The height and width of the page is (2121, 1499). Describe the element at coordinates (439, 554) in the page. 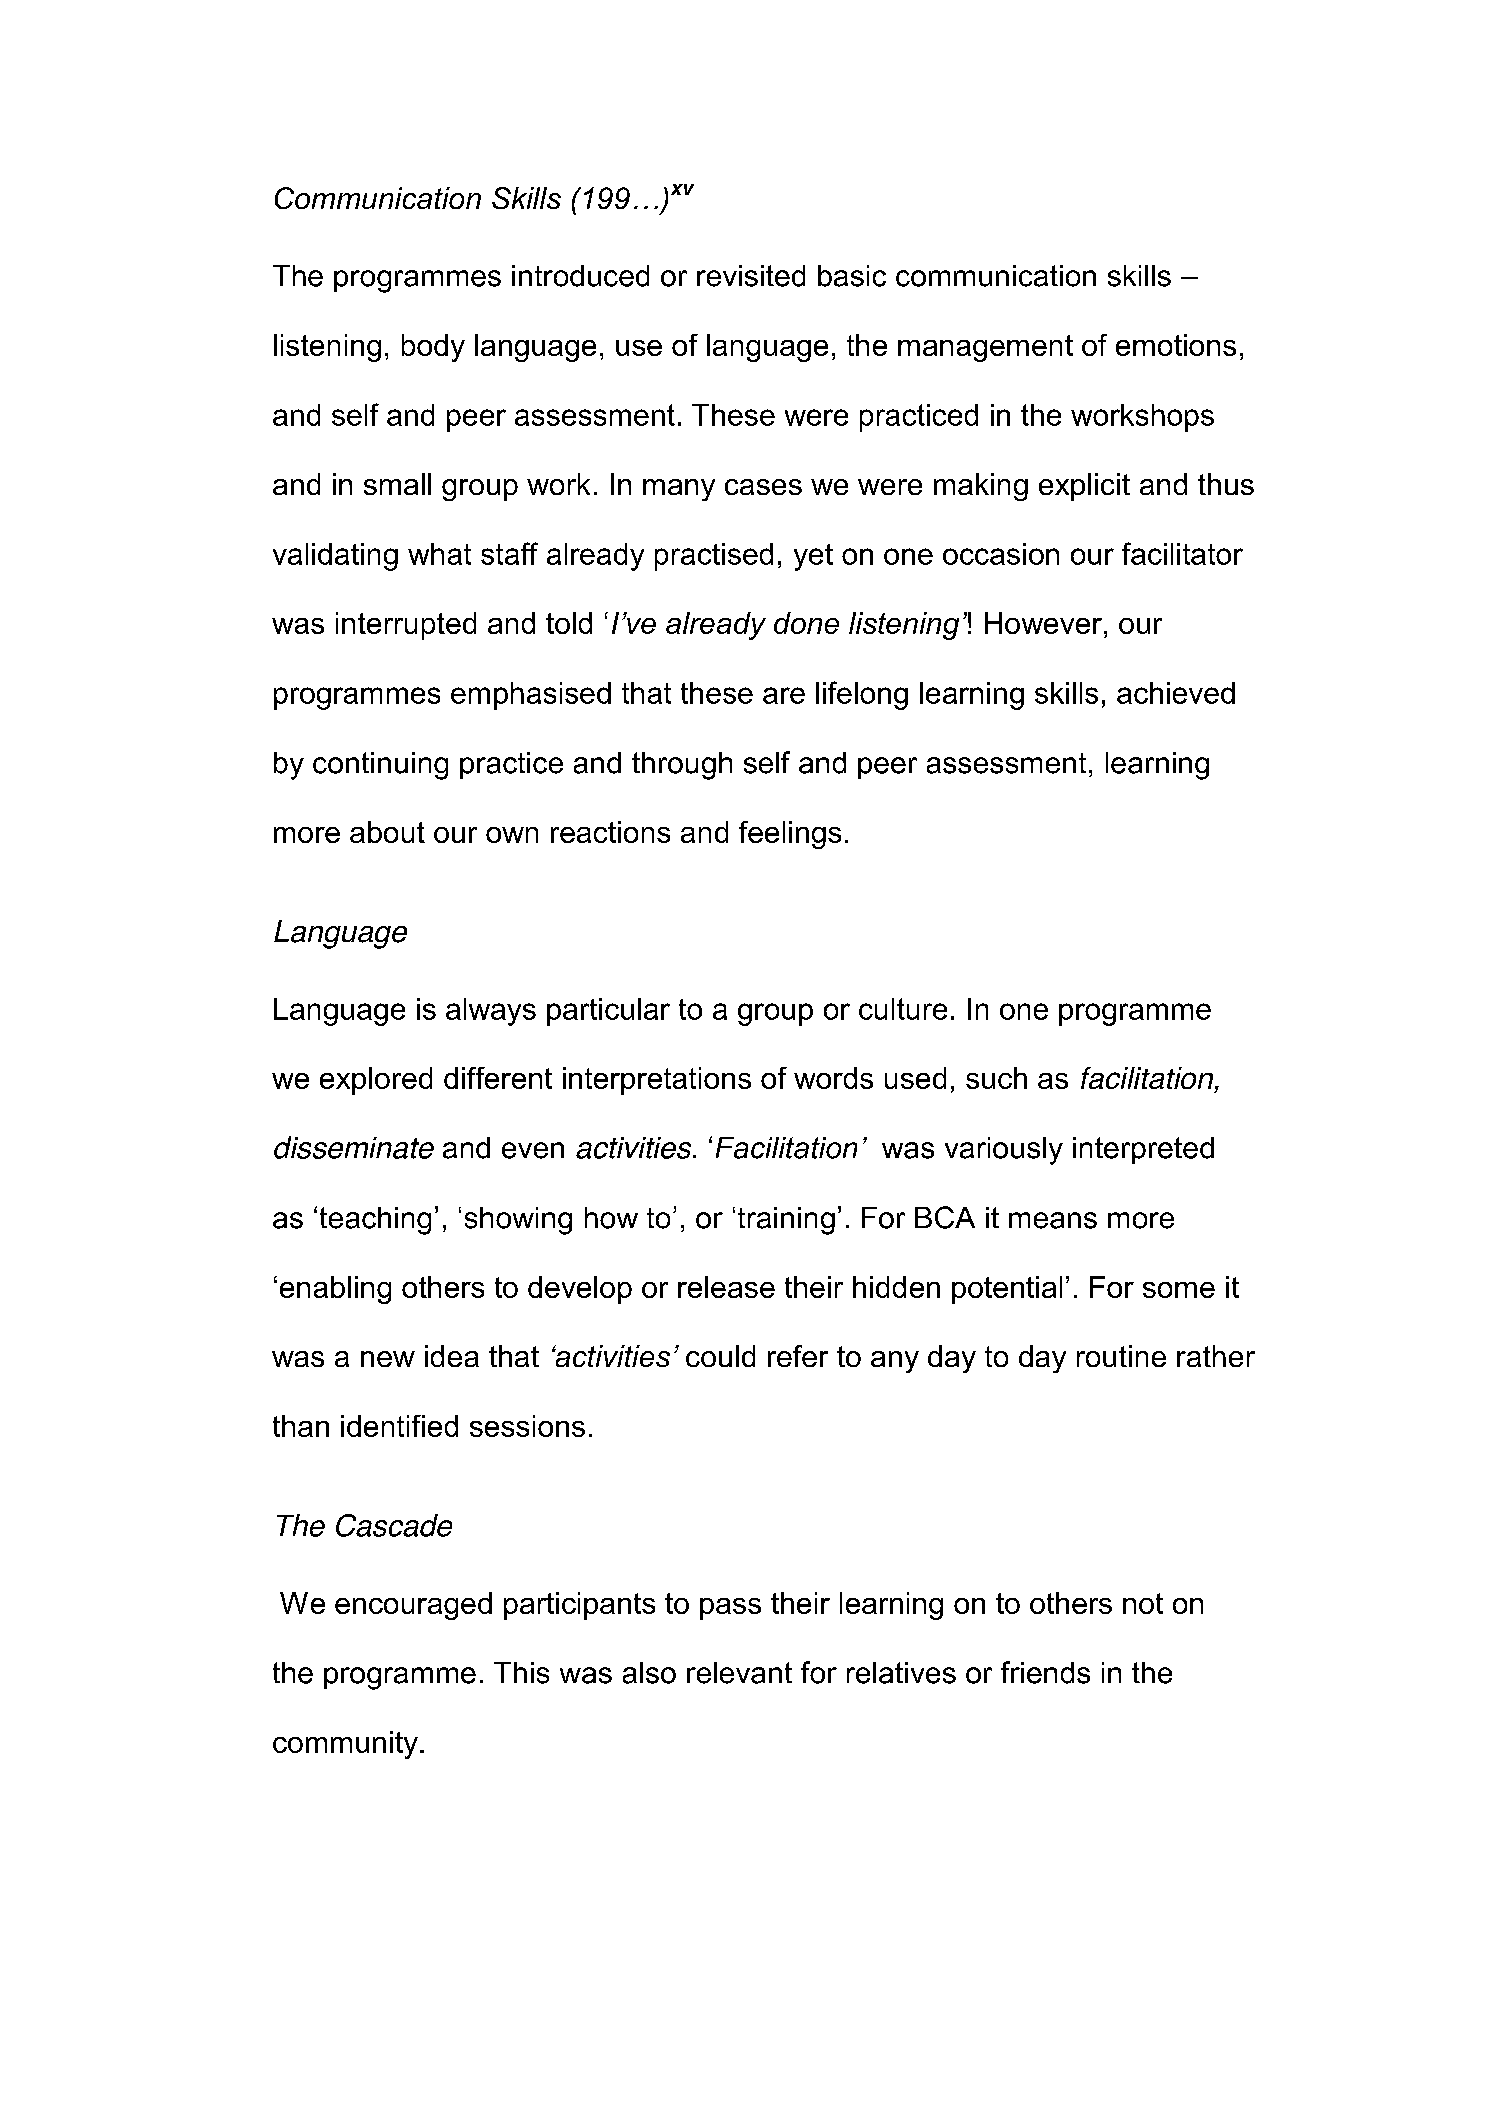

I see `what` at that location.
